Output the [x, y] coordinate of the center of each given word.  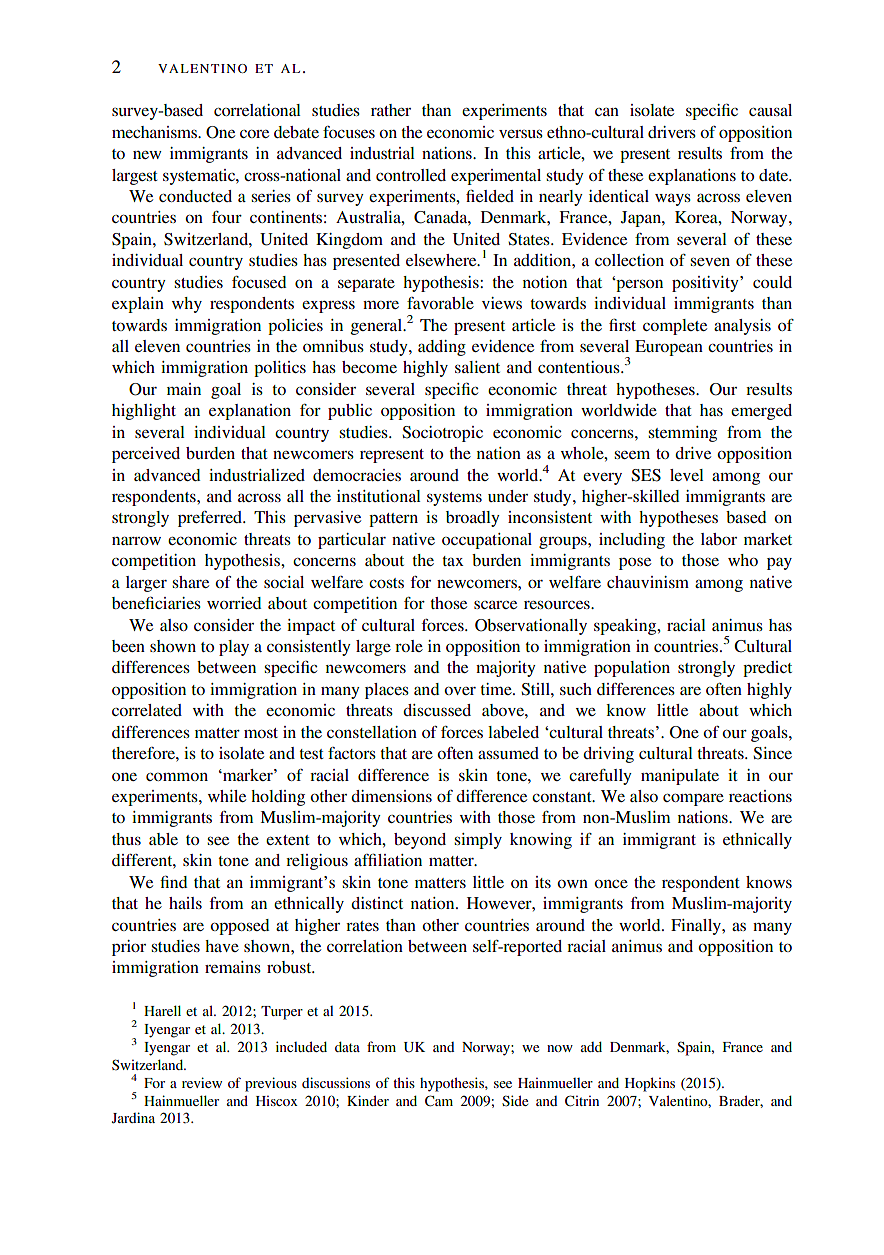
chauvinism [648, 582]
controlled [411, 175]
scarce [495, 604]
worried [234, 603]
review [202, 1082]
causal [770, 110]
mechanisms [156, 132]
